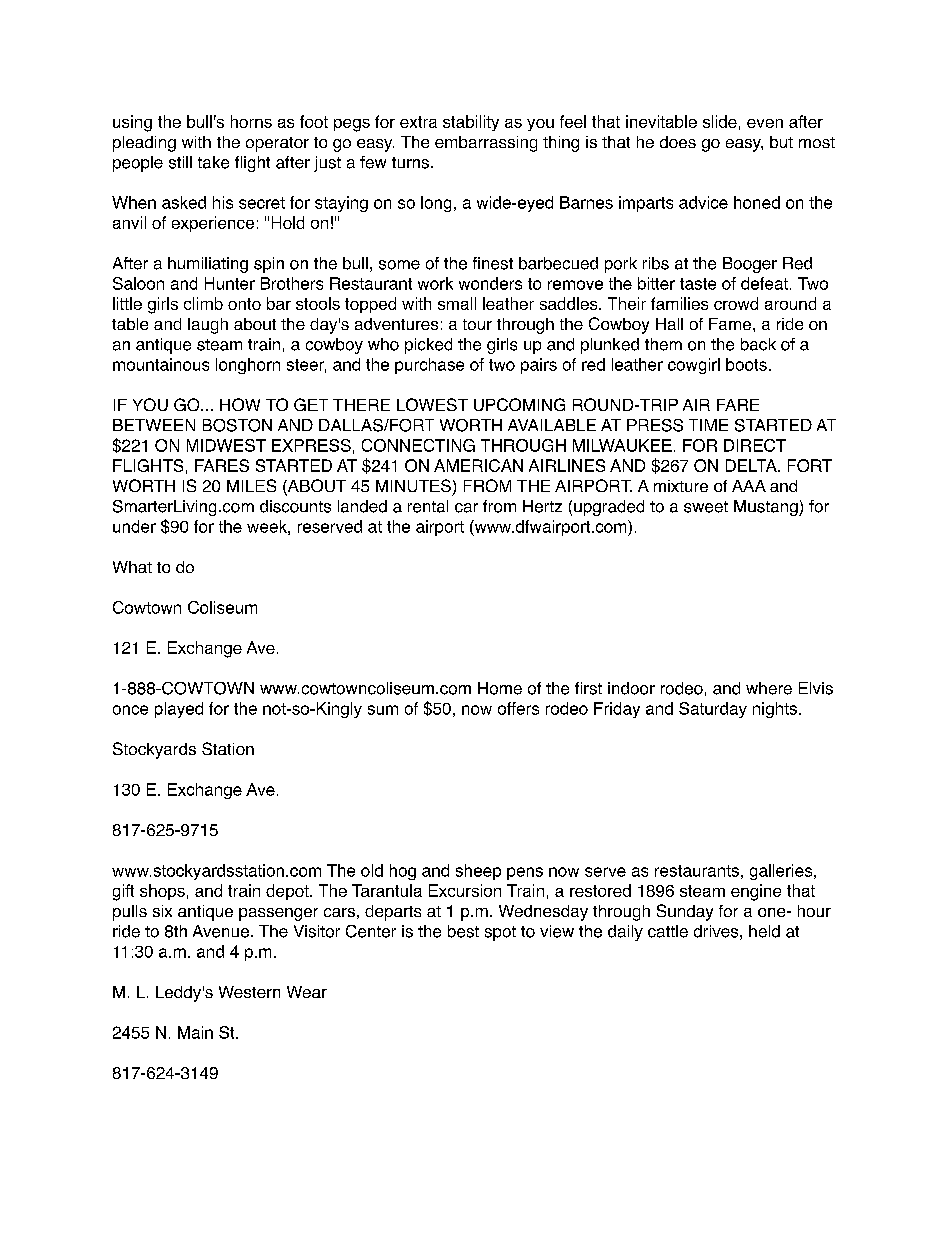  Describe the element at coordinates (706, 507) in the document. I see `sweet` at that location.
